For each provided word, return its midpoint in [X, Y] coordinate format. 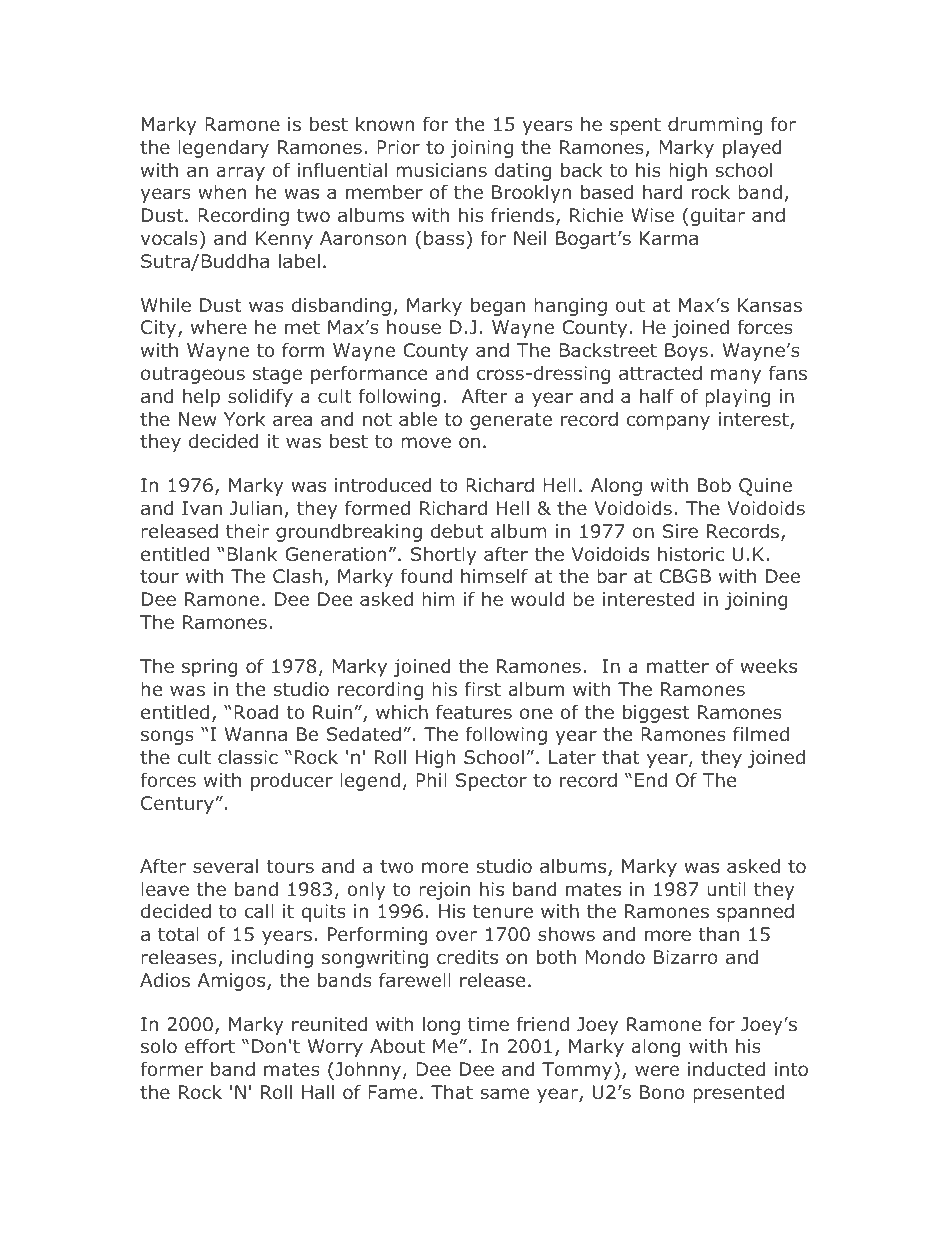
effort [210, 1046]
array [241, 173]
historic [691, 554]
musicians [441, 170]
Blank [252, 554]
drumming [715, 126]
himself [494, 575]
